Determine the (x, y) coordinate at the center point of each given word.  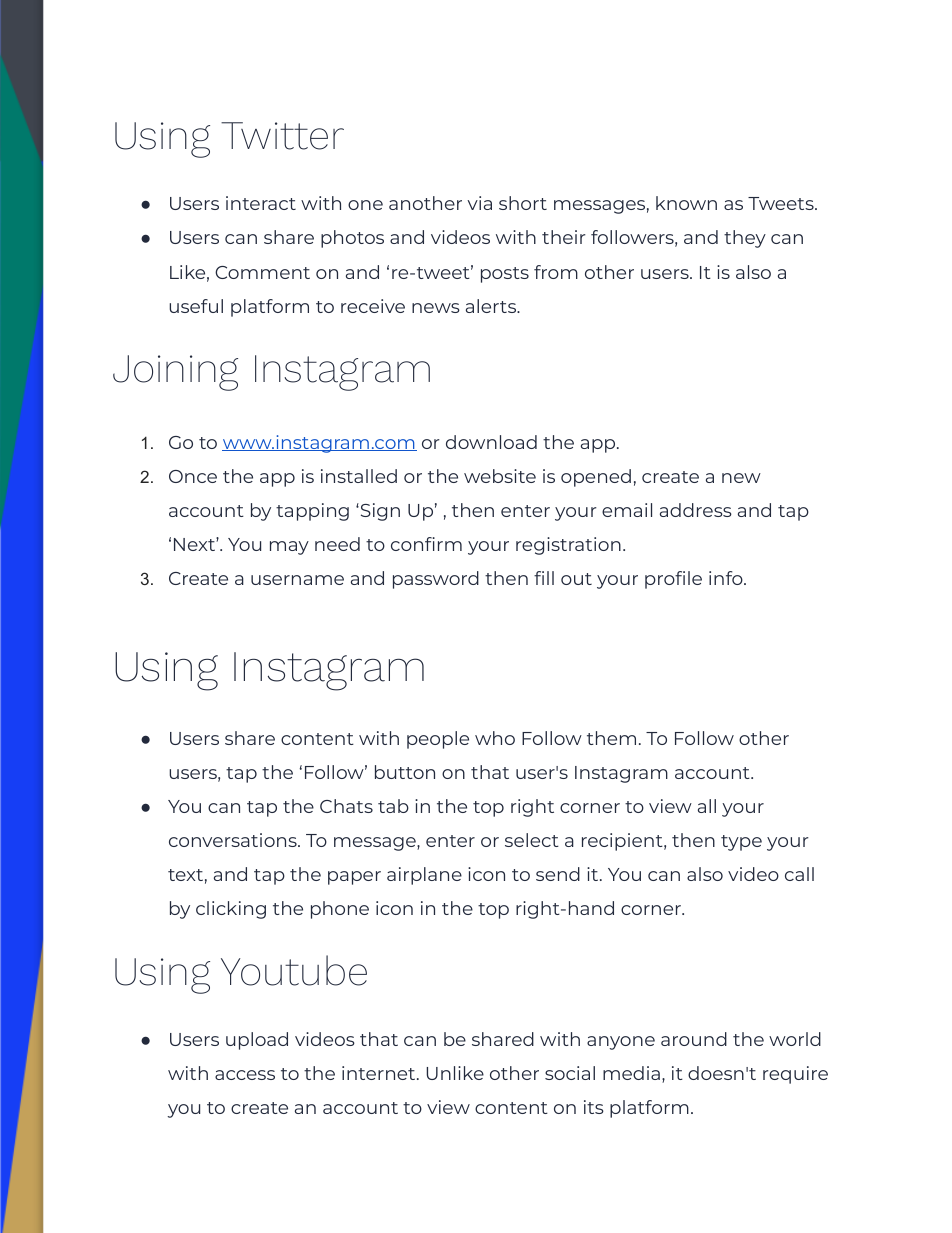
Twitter (282, 136)
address (696, 510)
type (741, 843)
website (500, 476)
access (245, 1075)
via (479, 203)
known (686, 203)
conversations (234, 840)
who (495, 738)
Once (193, 476)
